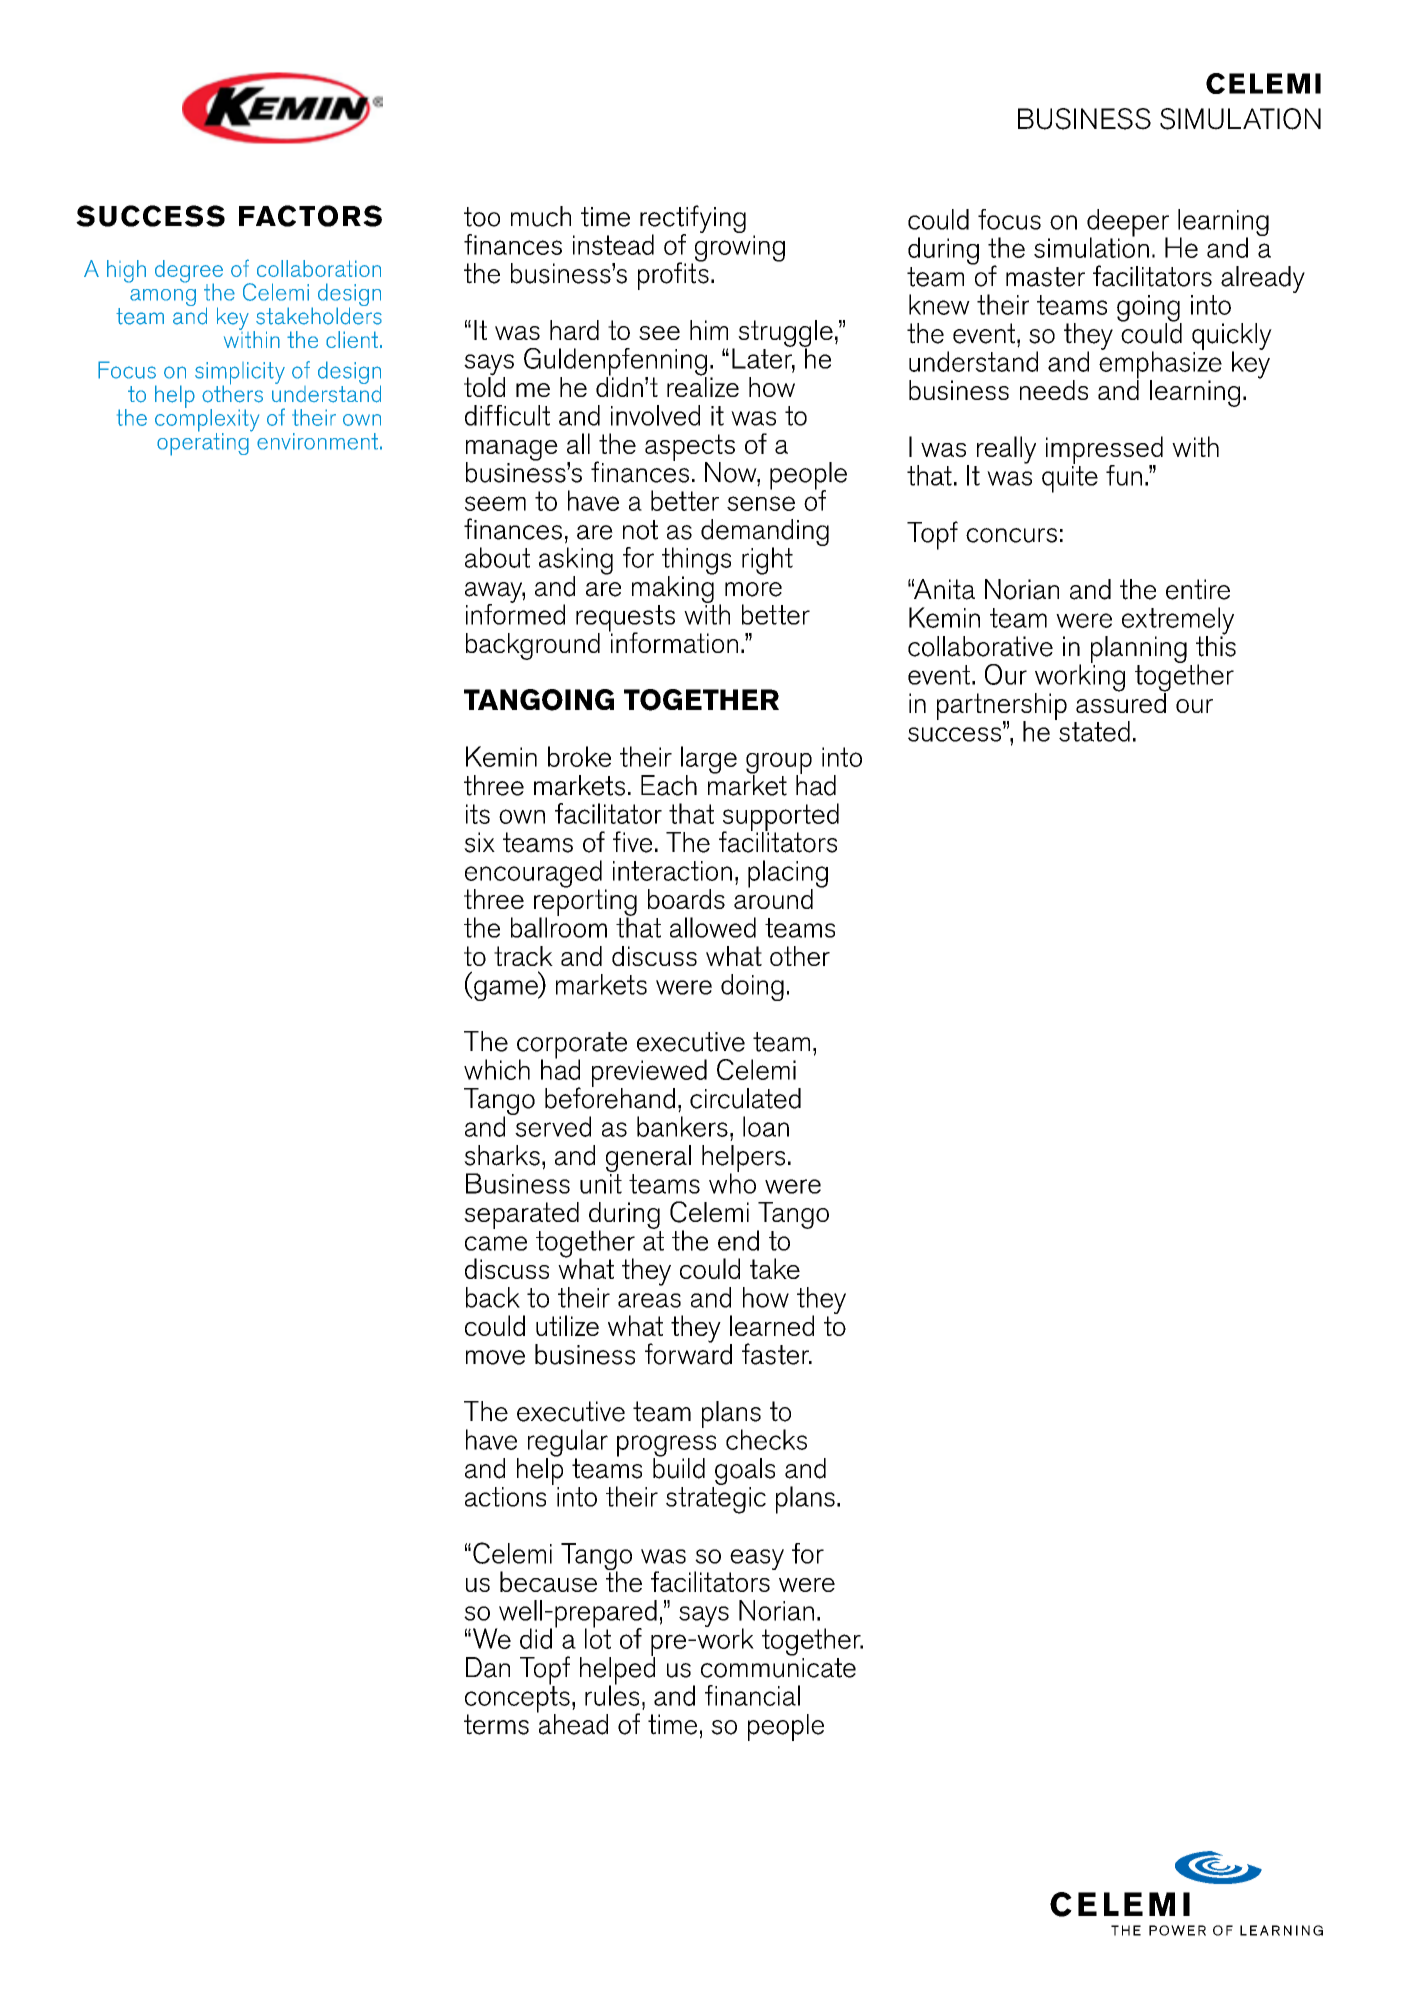  Describe the element at coordinates (688, 1353) in the document. I see `forward` at that location.
